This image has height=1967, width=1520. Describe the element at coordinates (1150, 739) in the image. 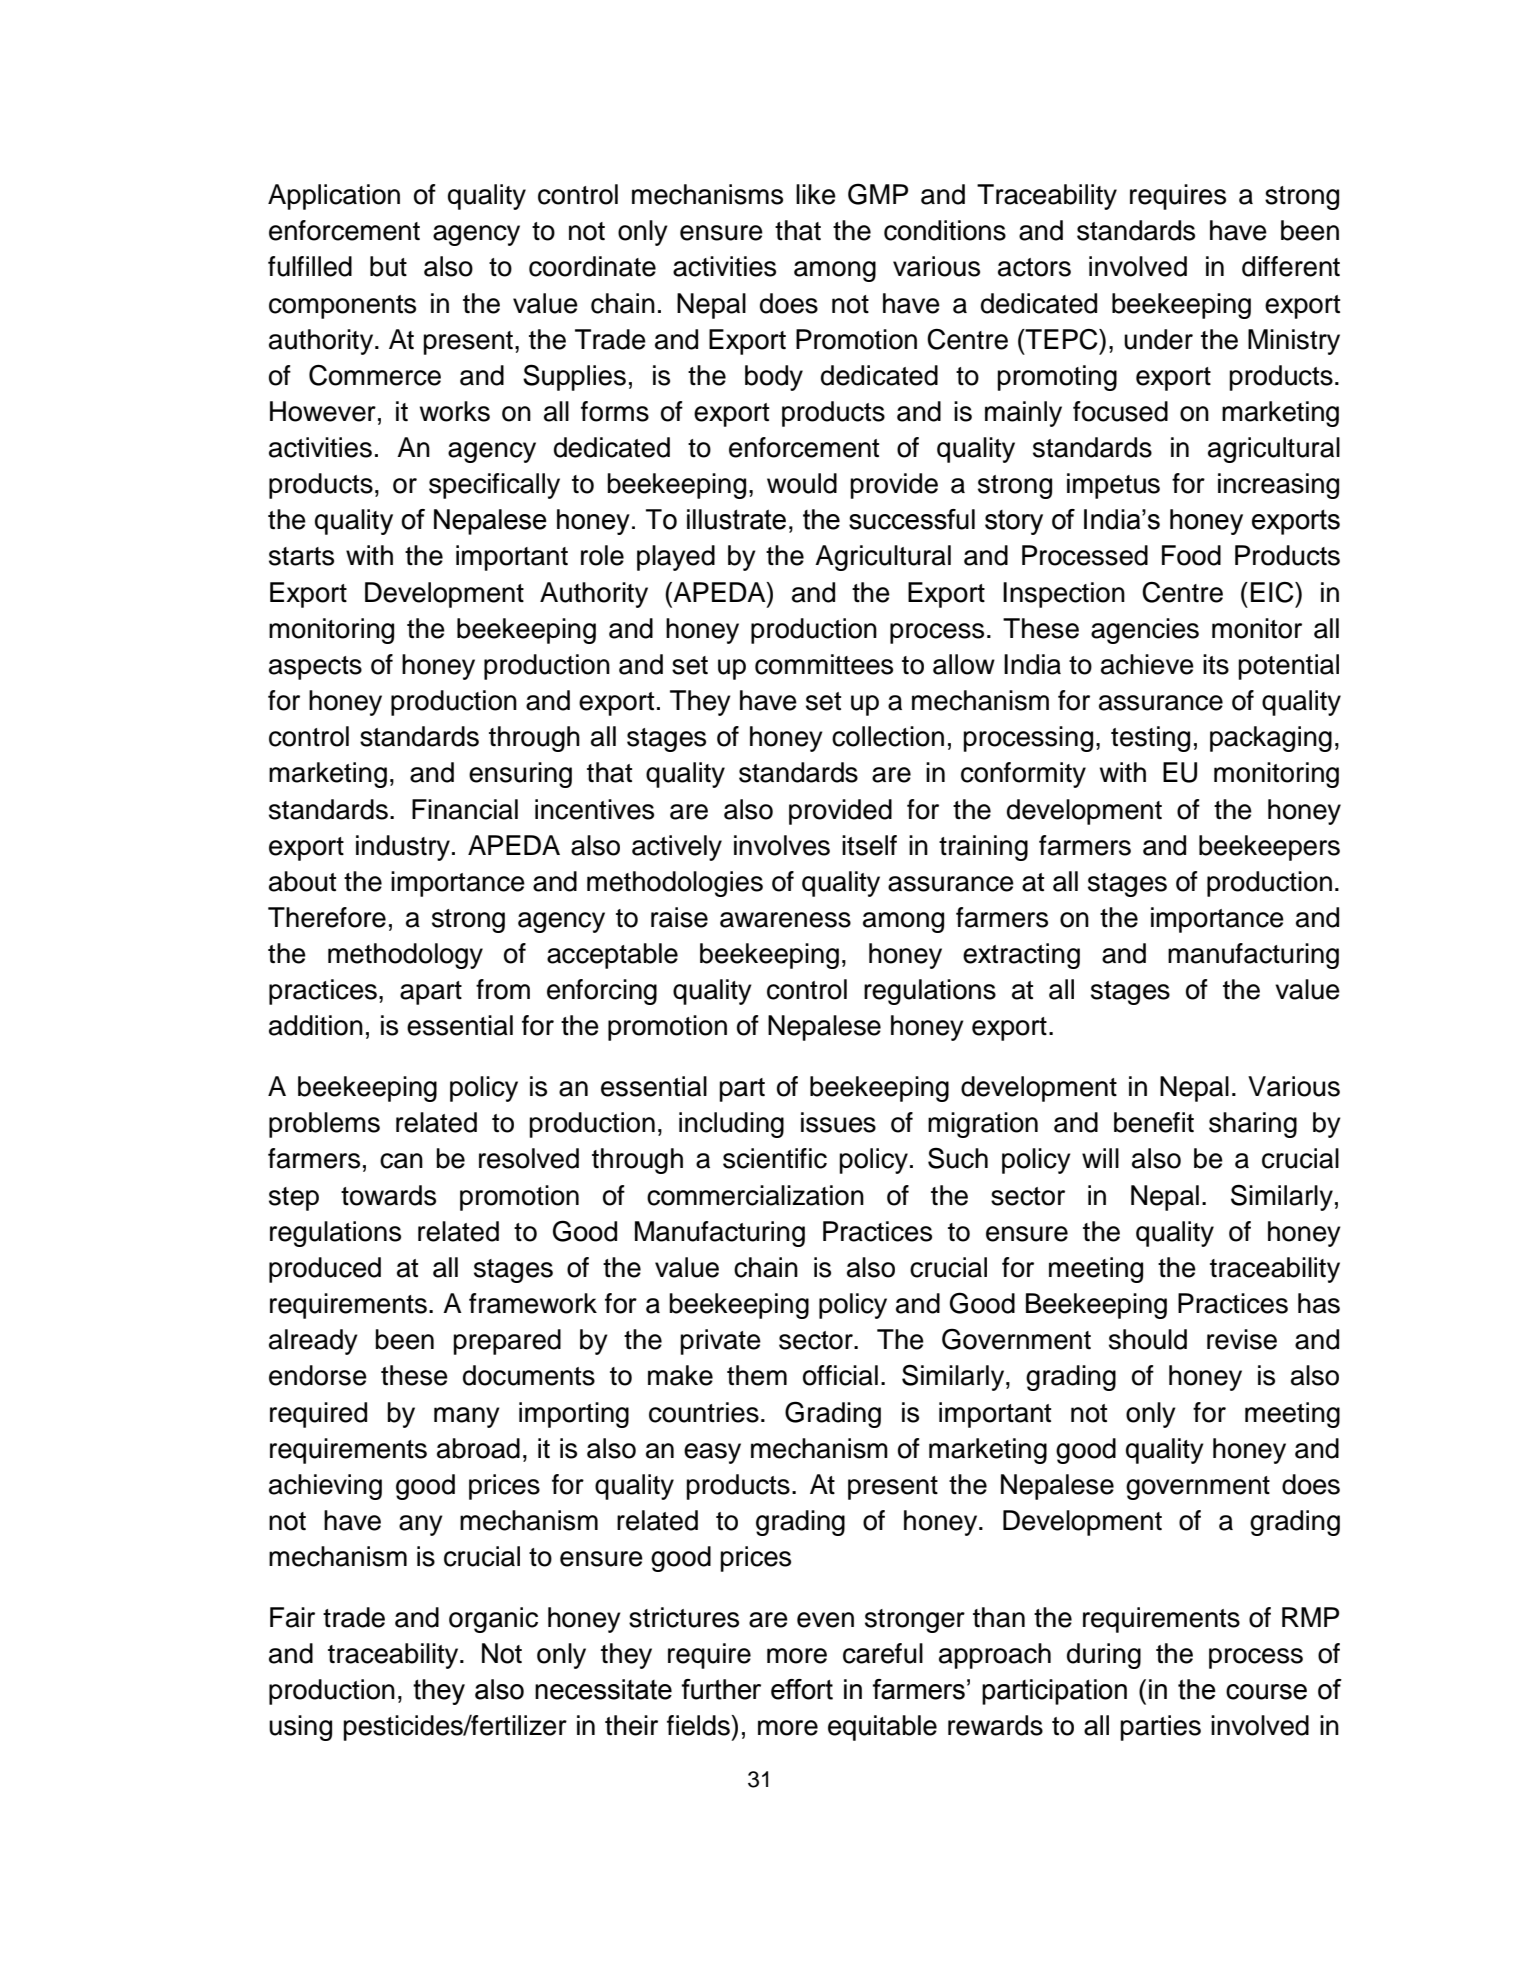

I see `testing` at that location.
